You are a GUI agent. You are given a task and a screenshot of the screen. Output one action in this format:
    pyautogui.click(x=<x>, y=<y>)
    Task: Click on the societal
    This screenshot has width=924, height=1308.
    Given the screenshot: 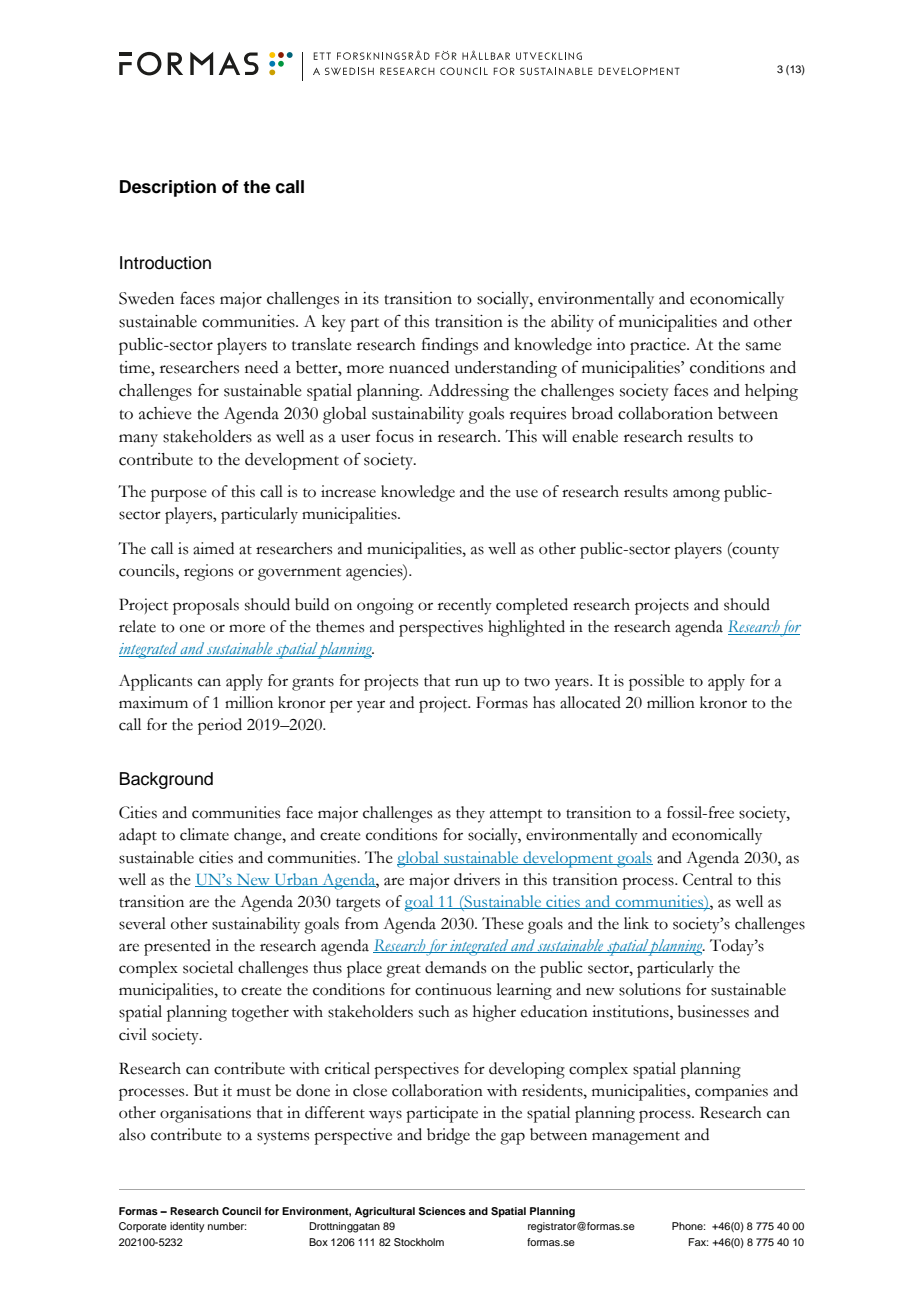 What is the action you would take?
    pyautogui.click(x=208, y=967)
